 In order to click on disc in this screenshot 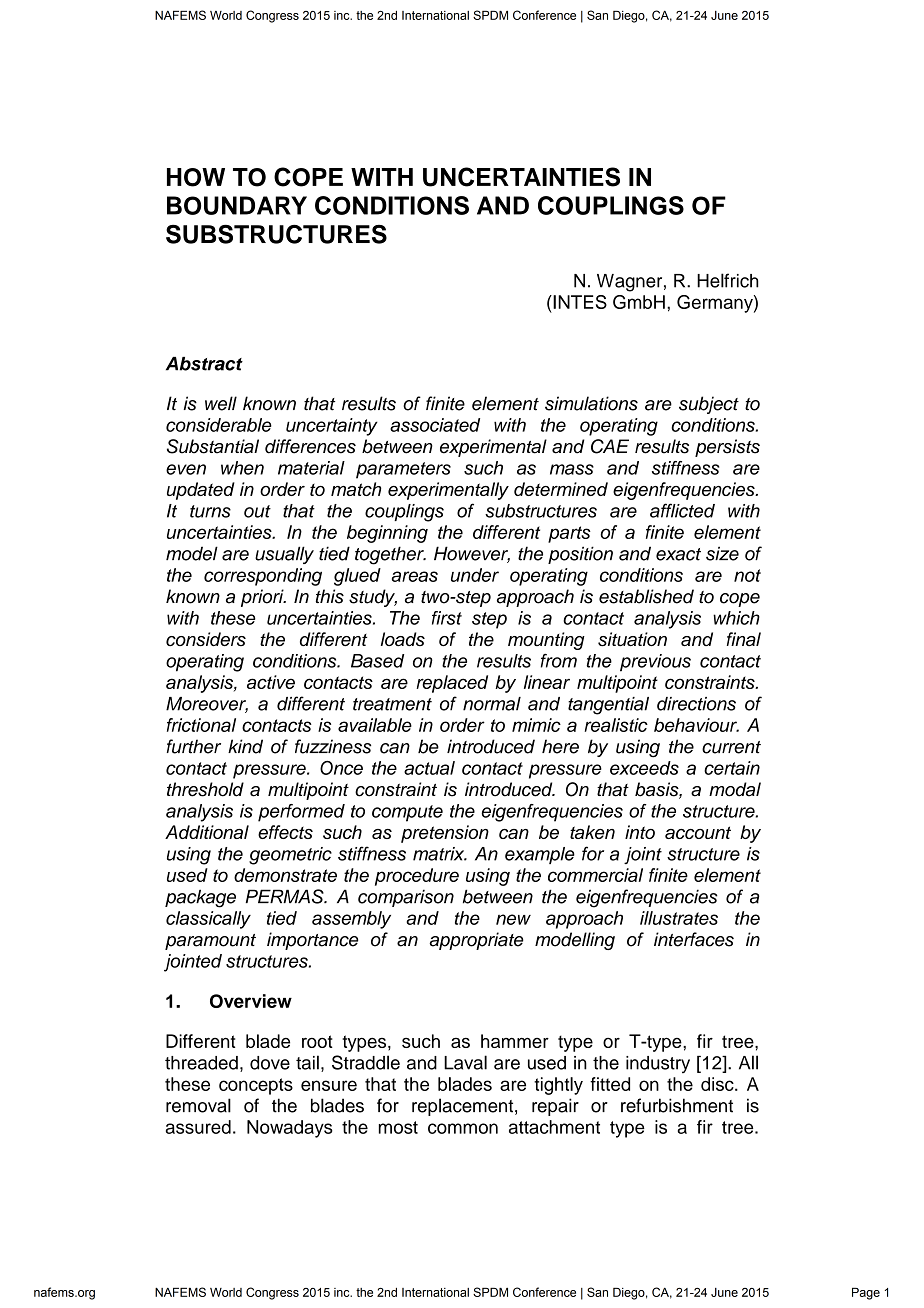, I will do `click(718, 1084)`.
